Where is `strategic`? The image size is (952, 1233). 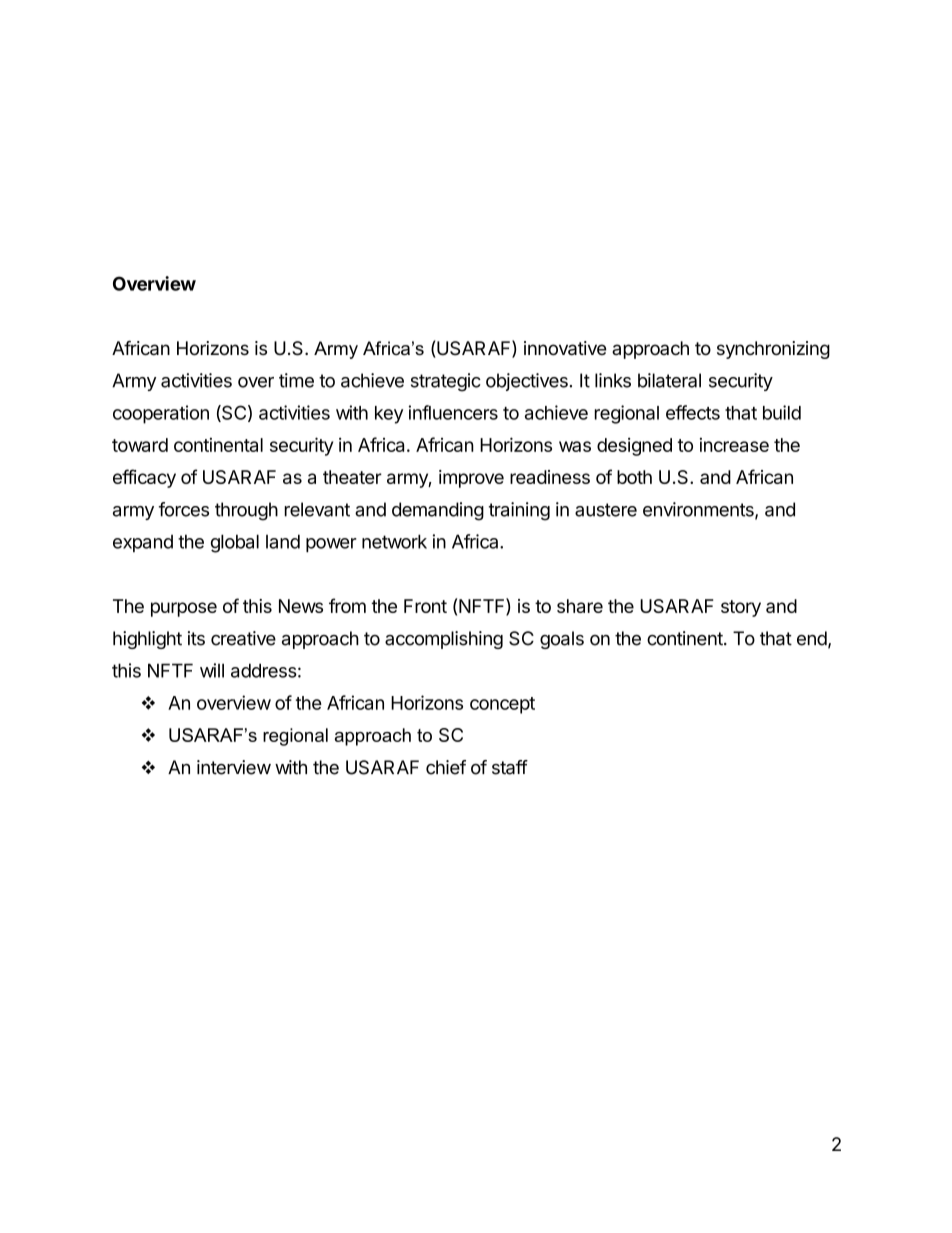
strategic is located at coordinates (446, 382).
